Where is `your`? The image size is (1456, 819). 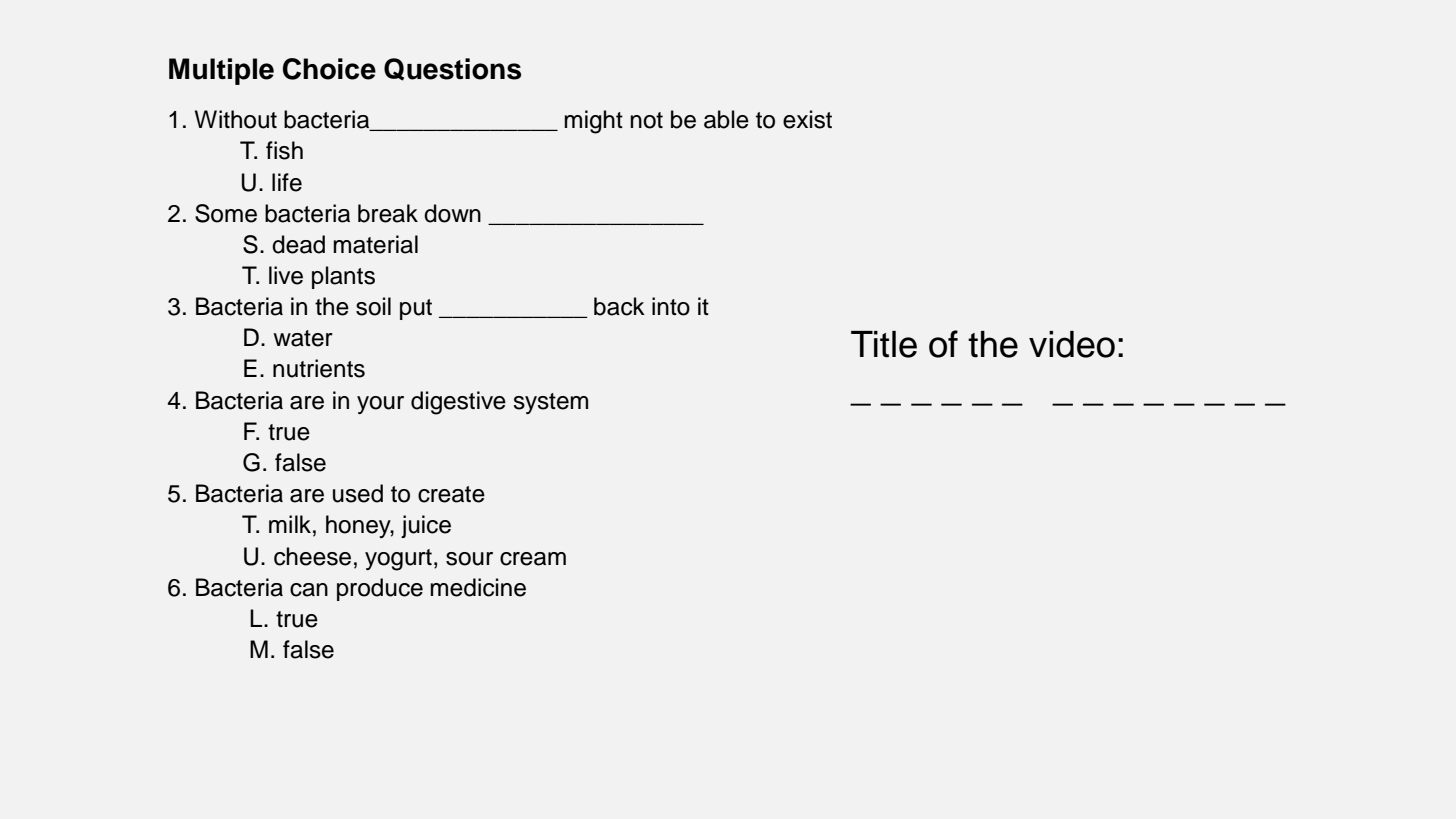
your is located at coordinates (380, 405).
